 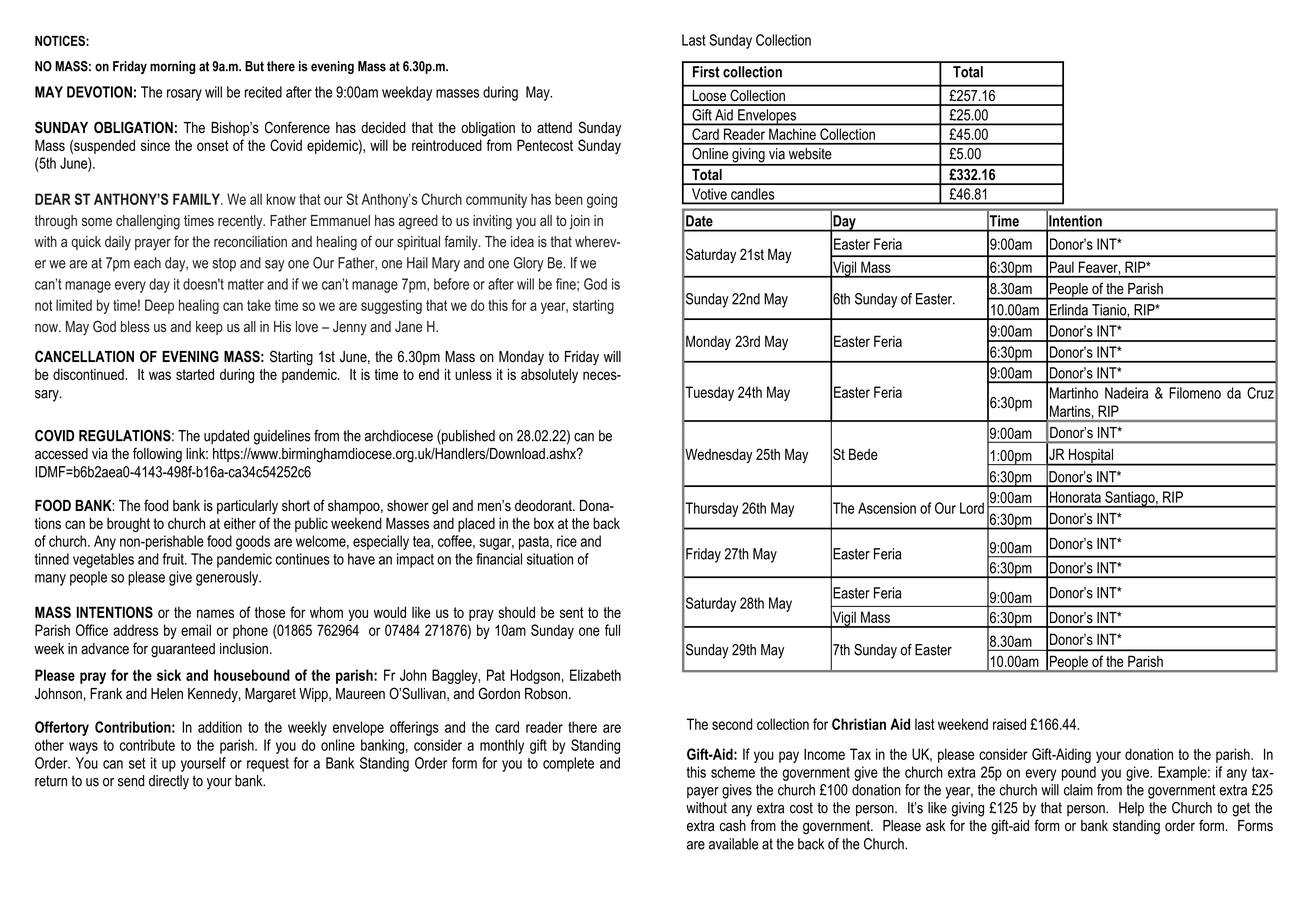 I want to click on directly, so click(x=169, y=782).
